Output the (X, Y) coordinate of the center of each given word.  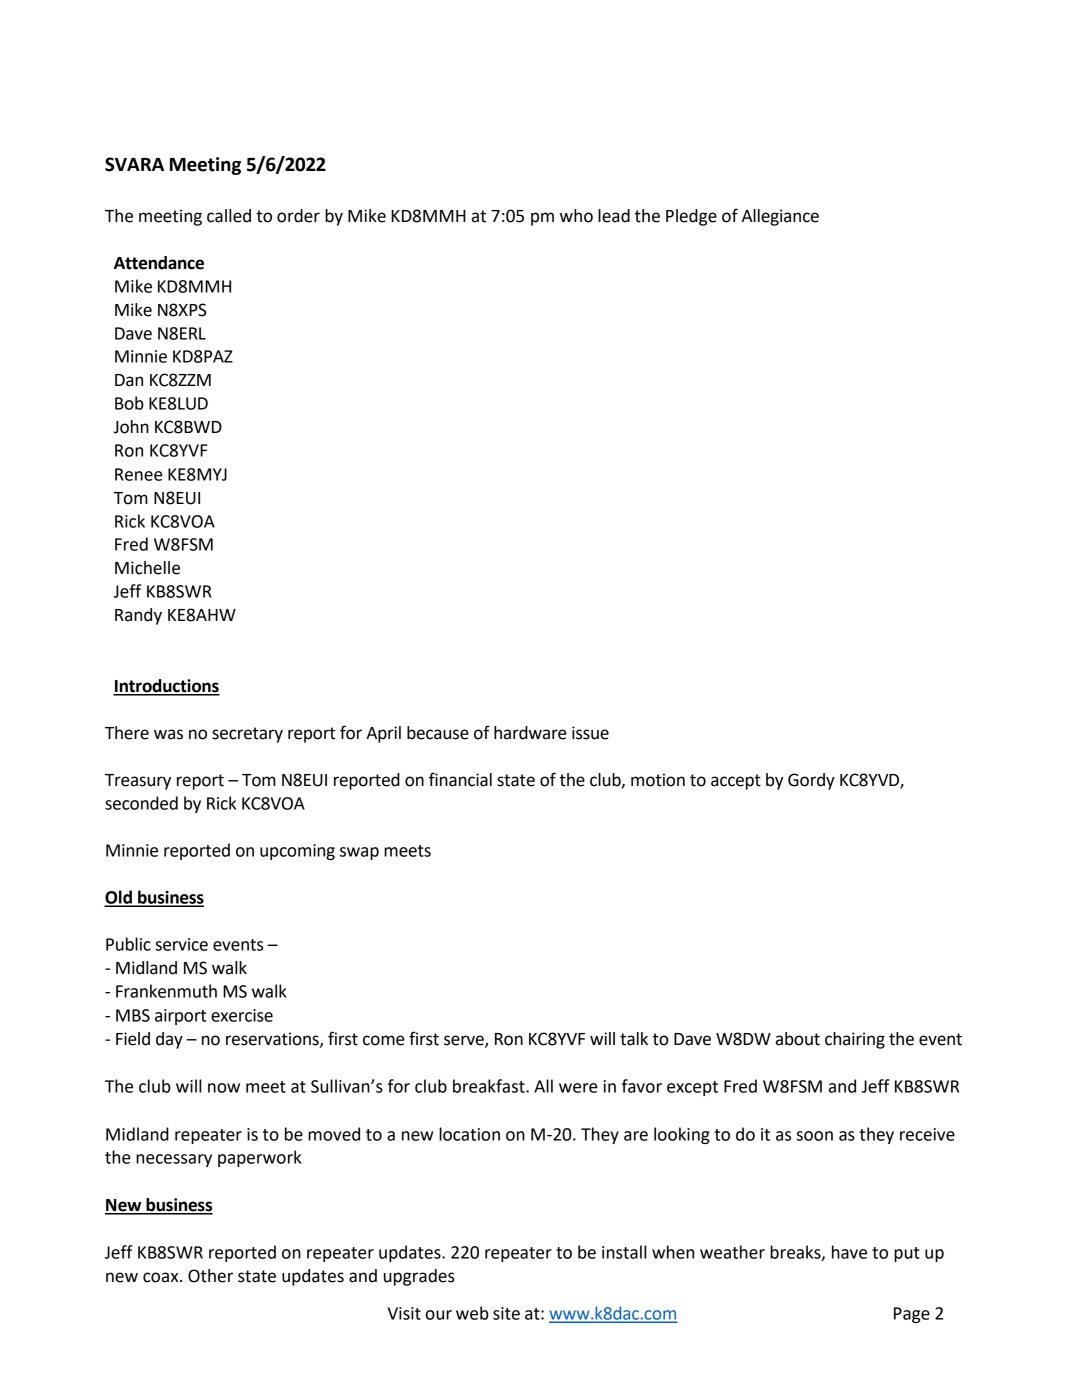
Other (210, 1276)
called (229, 216)
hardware (530, 733)
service (181, 944)
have (849, 1252)
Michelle (147, 568)
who (576, 216)
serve (465, 1041)
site (506, 1313)
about (798, 1039)
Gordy (811, 781)
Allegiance (780, 217)
